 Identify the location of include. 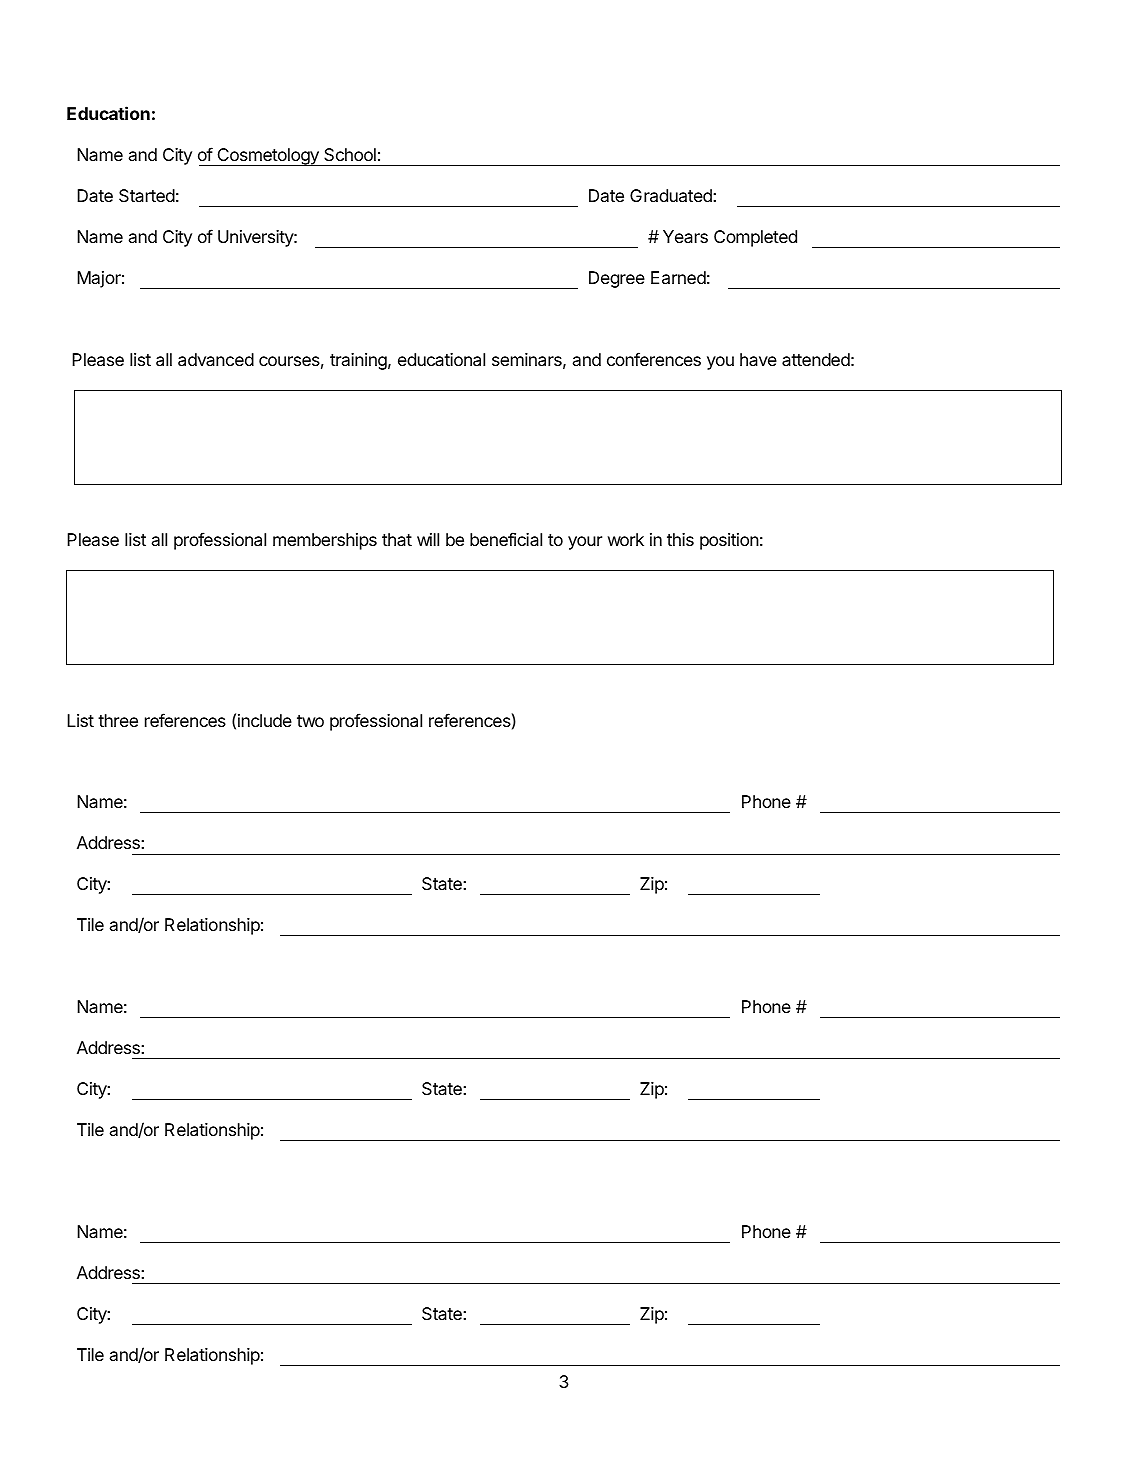
(265, 720).
